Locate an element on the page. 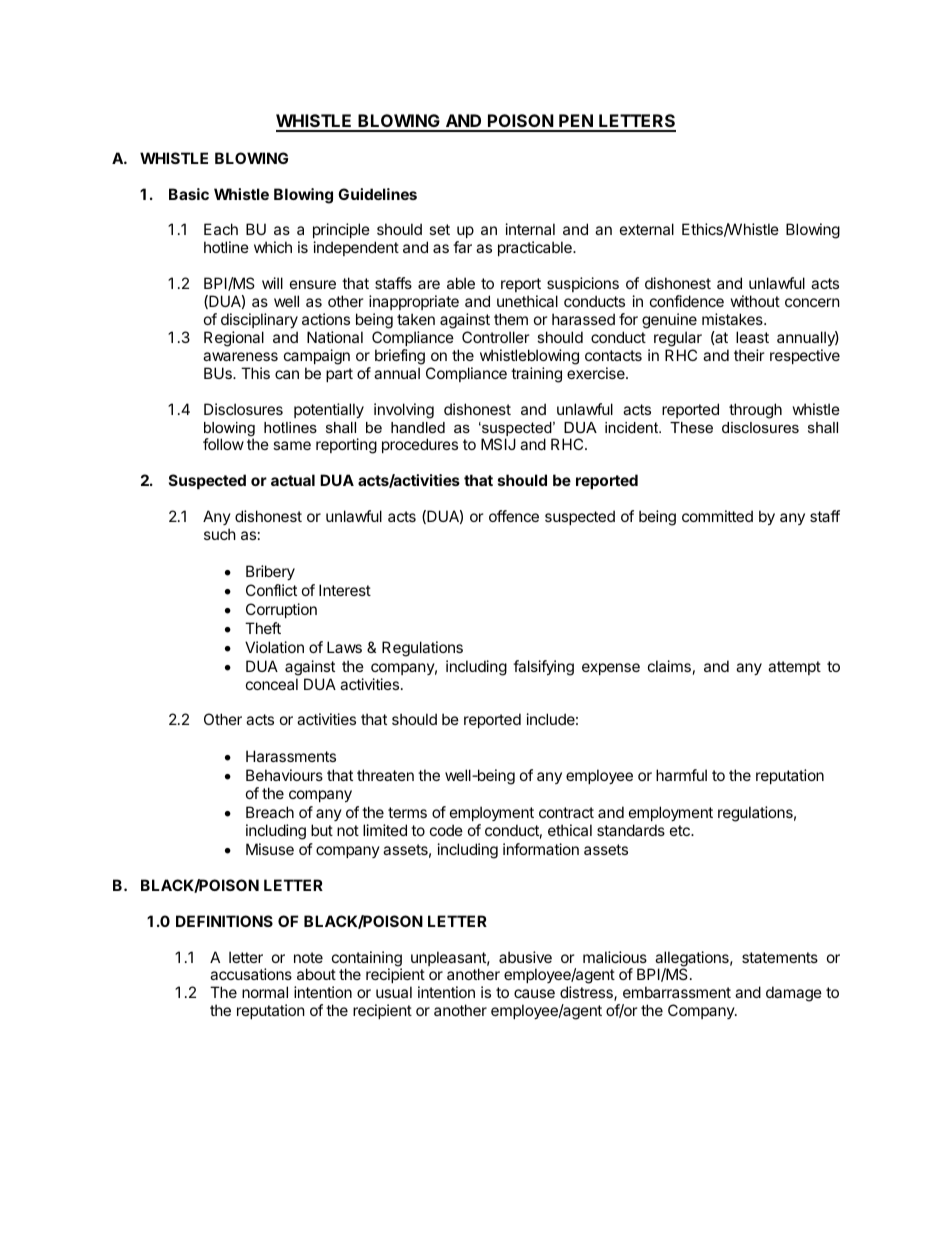  accusations is located at coordinates (251, 974).
